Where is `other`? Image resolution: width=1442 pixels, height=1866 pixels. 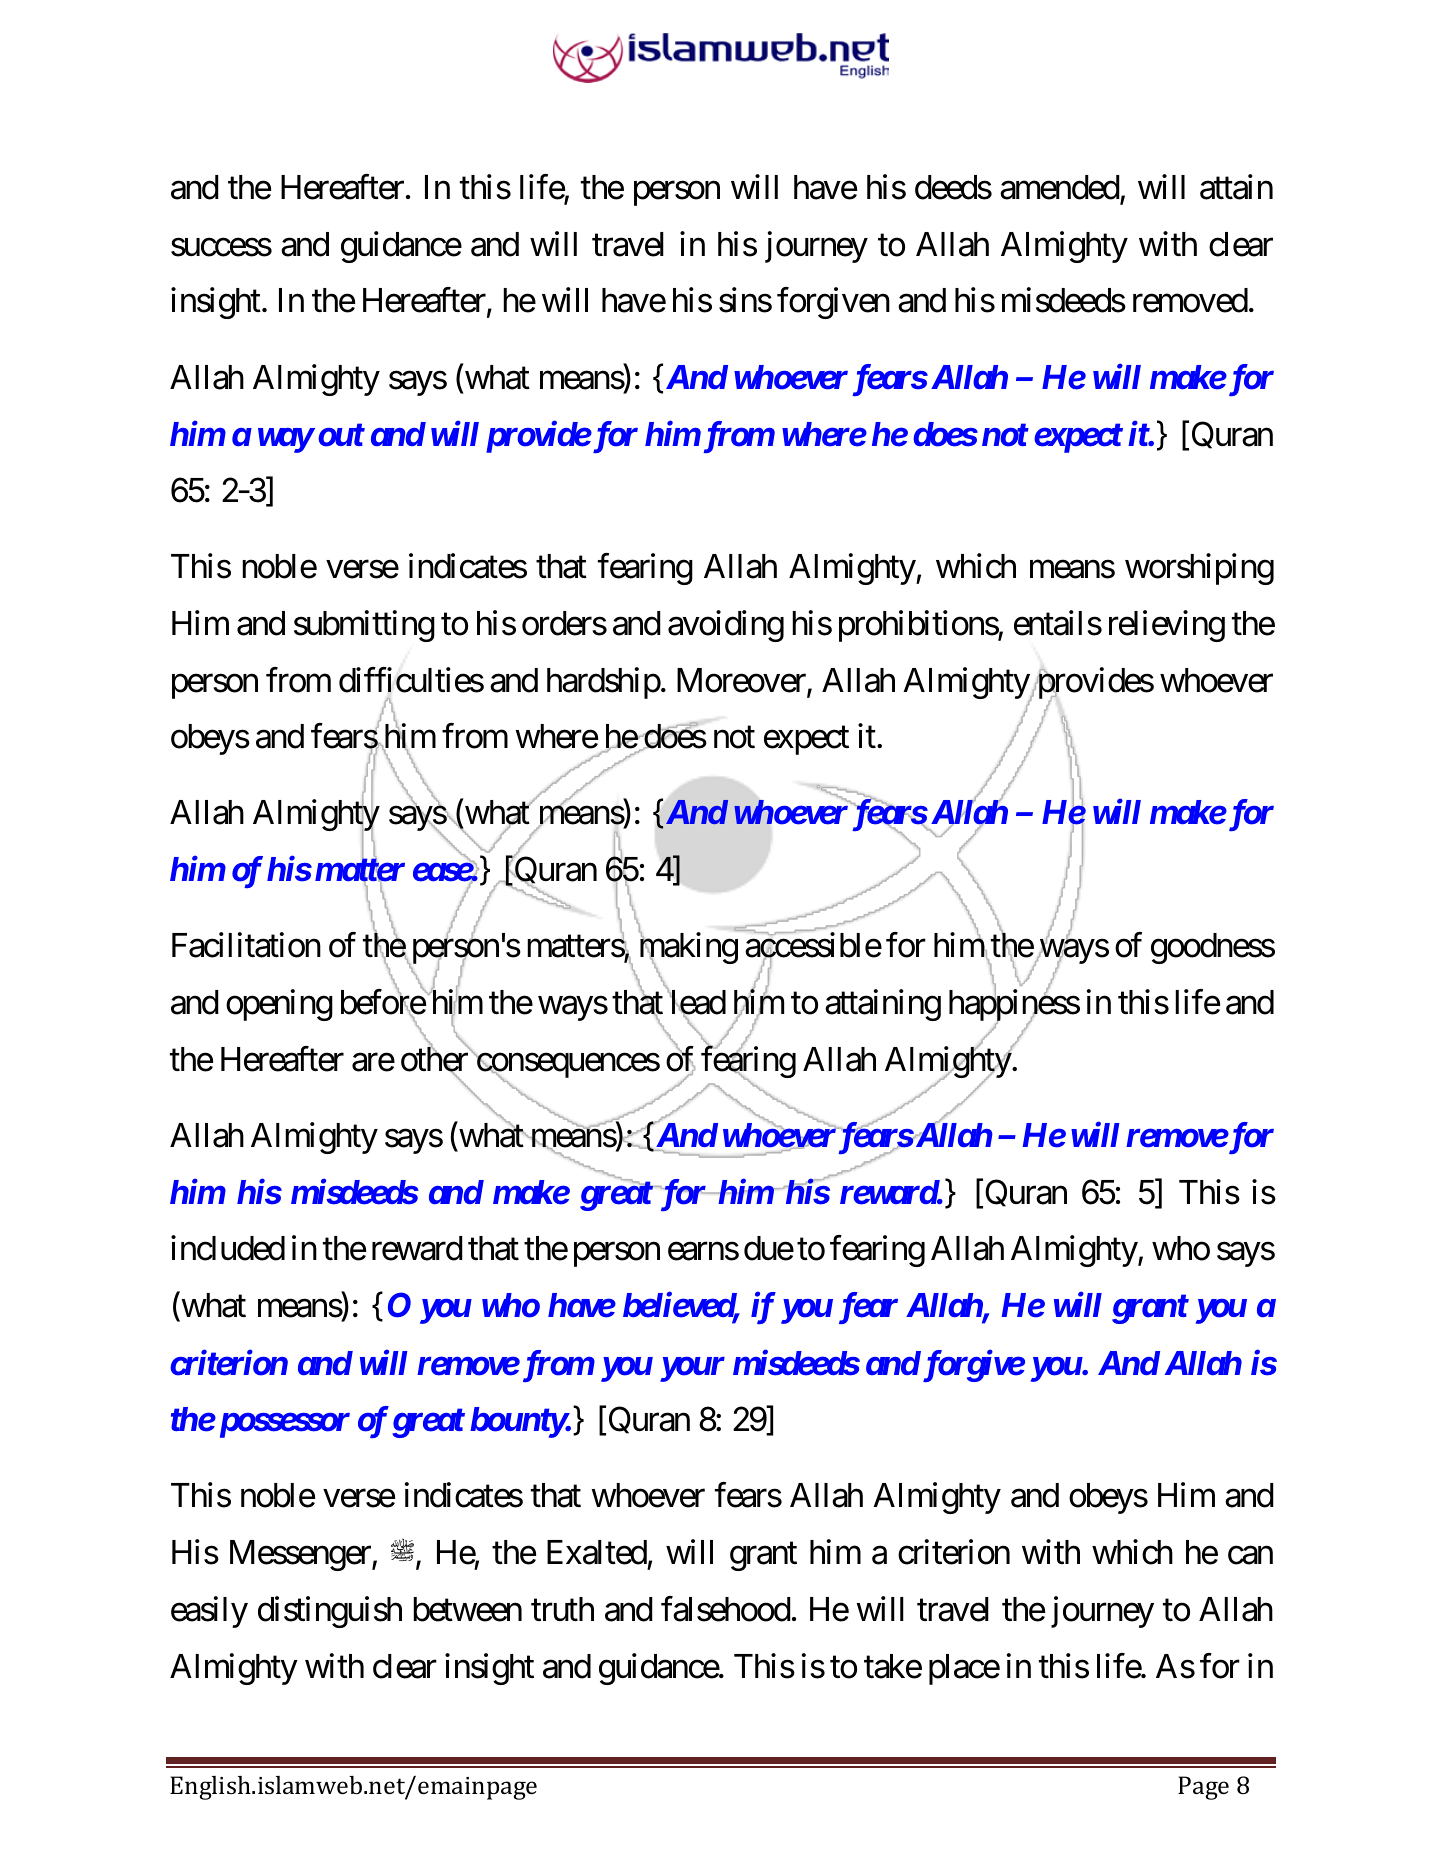 other is located at coordinates (435, 1060).
